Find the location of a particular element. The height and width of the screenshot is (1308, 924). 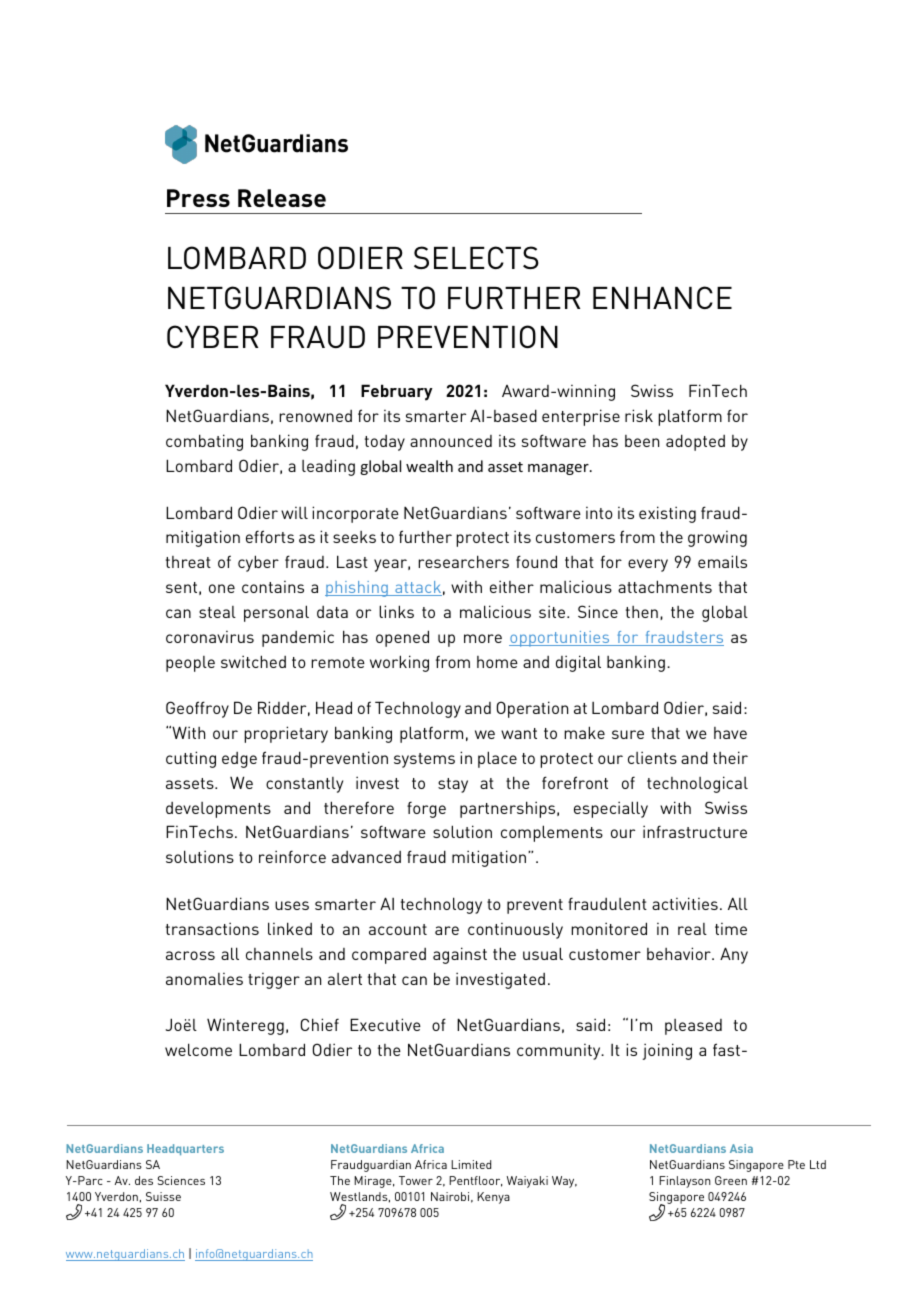

ENHANCE is located at coordinates (662, 297).
